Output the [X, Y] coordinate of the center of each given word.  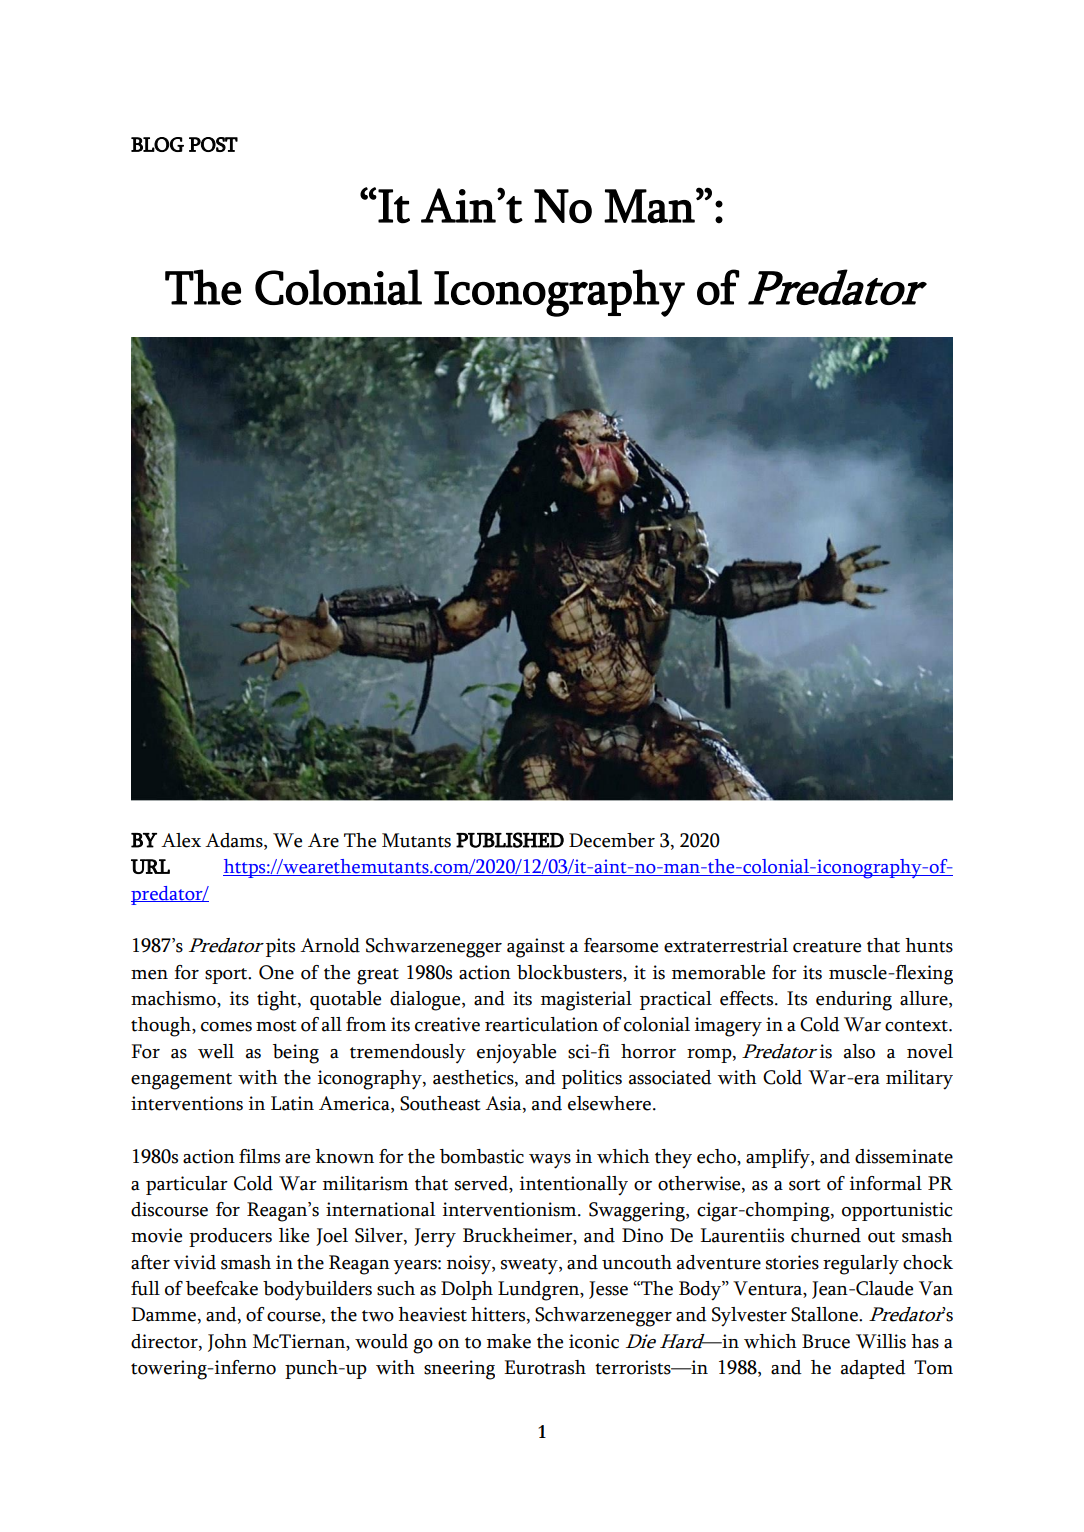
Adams [235, 841]
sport [227, 976]
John [227, 1343]
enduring [854, 1001]
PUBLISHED [510, 840]
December [612, 840]
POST [213, 144]
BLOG [157, 144]
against [536, 948]
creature [827, 947]
